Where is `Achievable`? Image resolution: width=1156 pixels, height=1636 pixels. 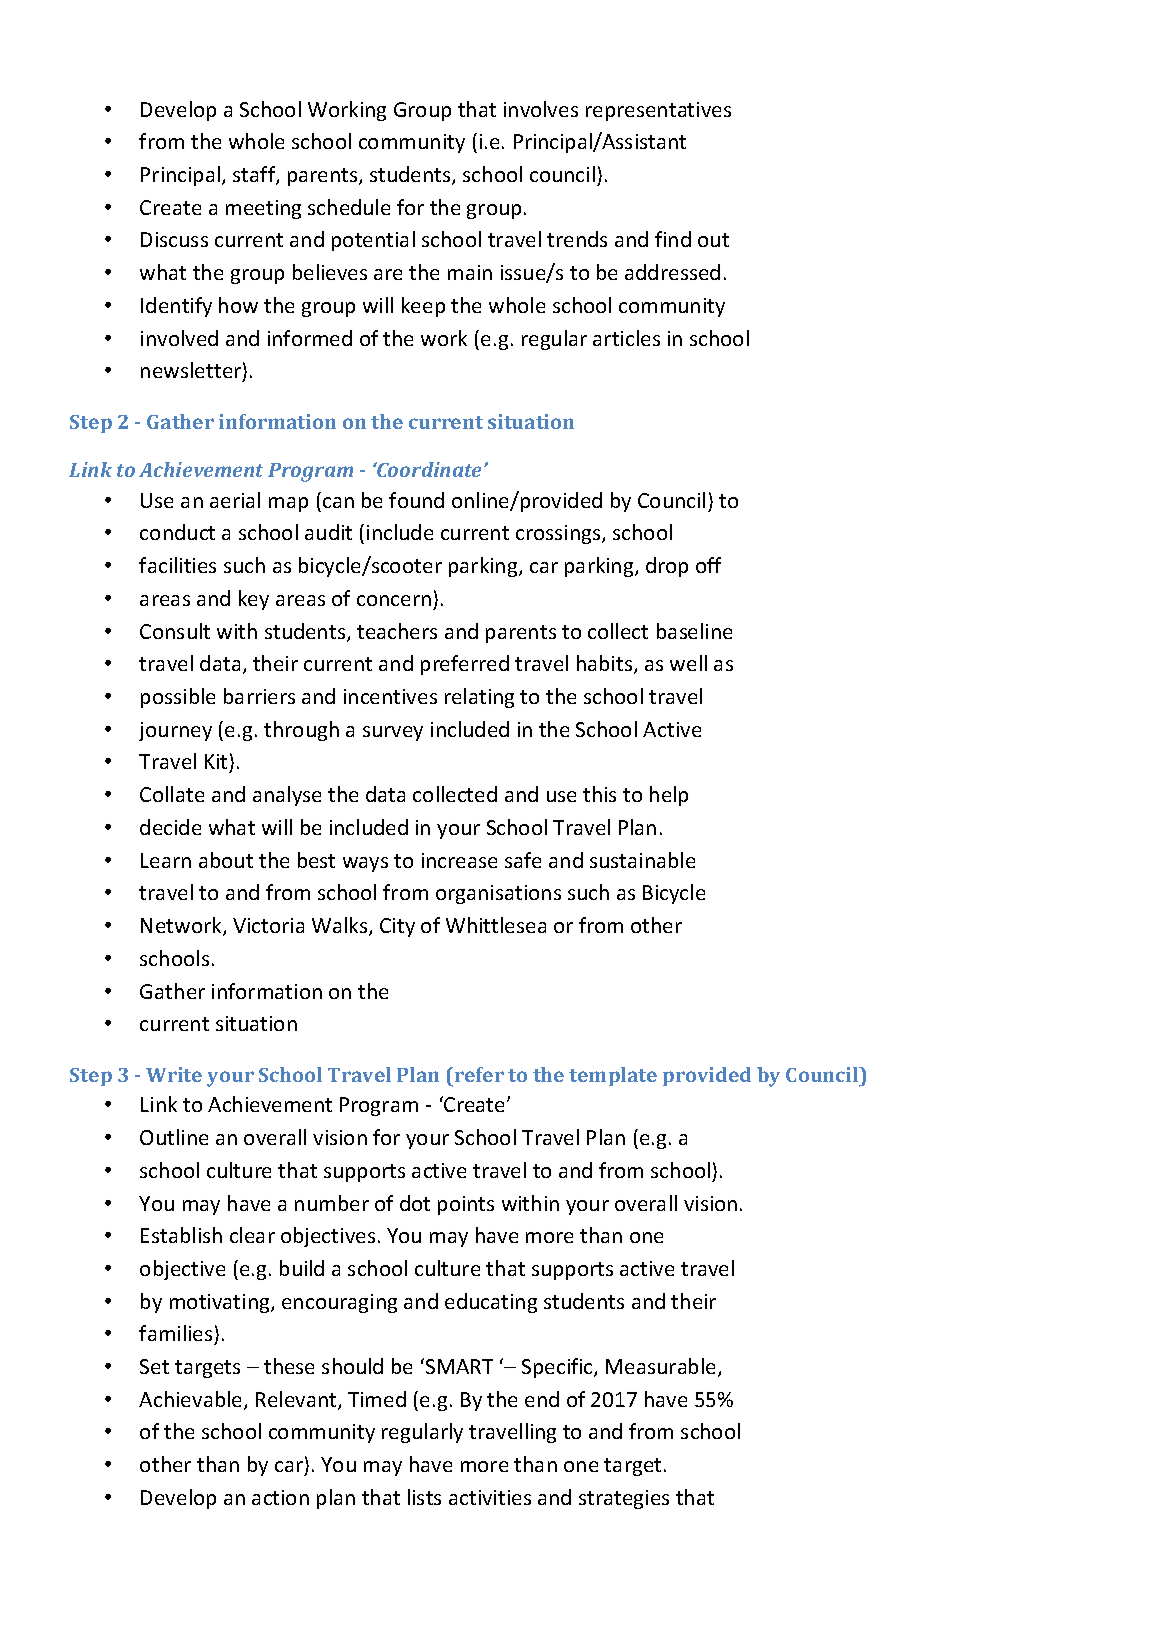 Achievable is located at coordinates (192, 1400).
